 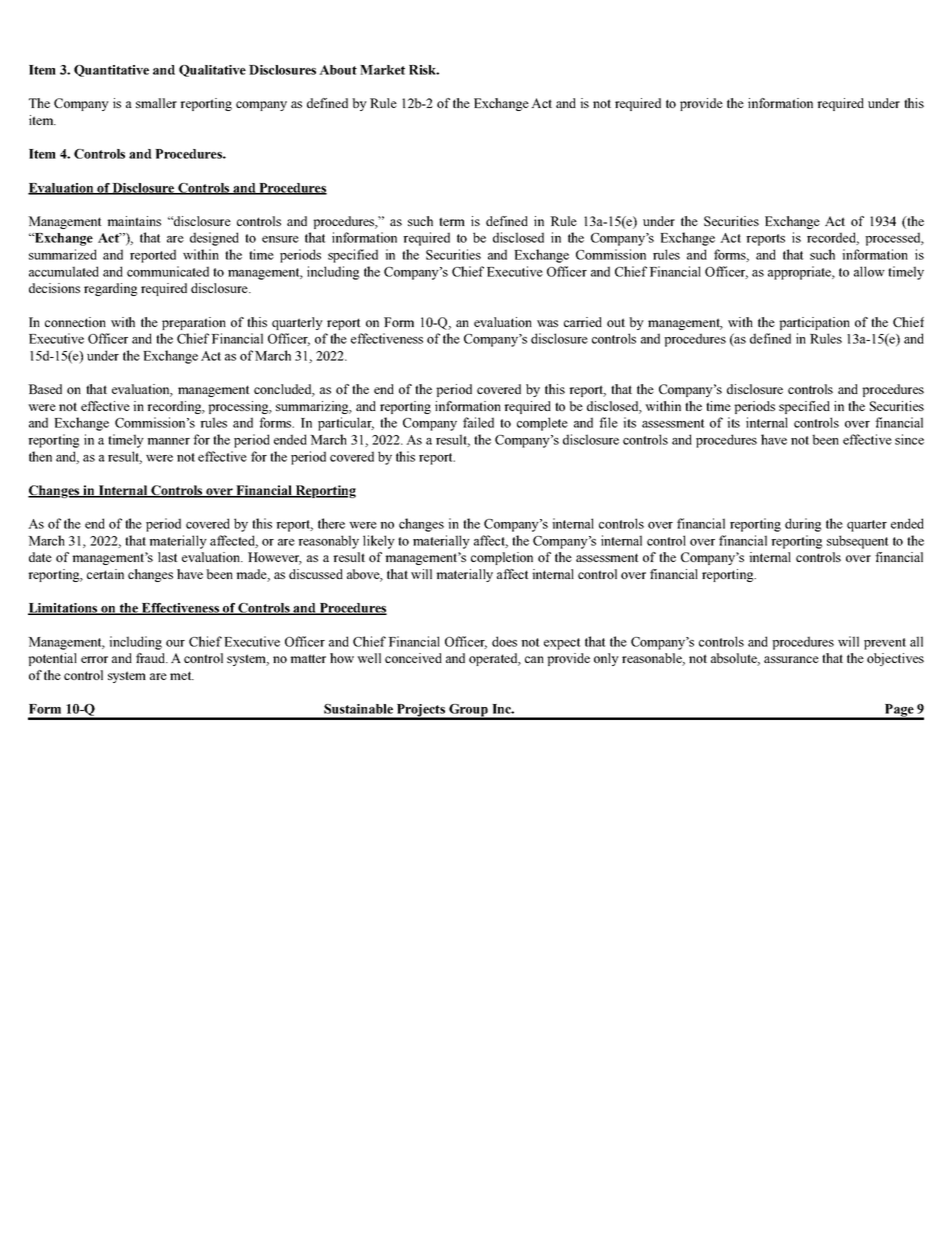 What do you see at coordinates (547, 323) in the page?
I see `was` at bounding box center [547, 323].
